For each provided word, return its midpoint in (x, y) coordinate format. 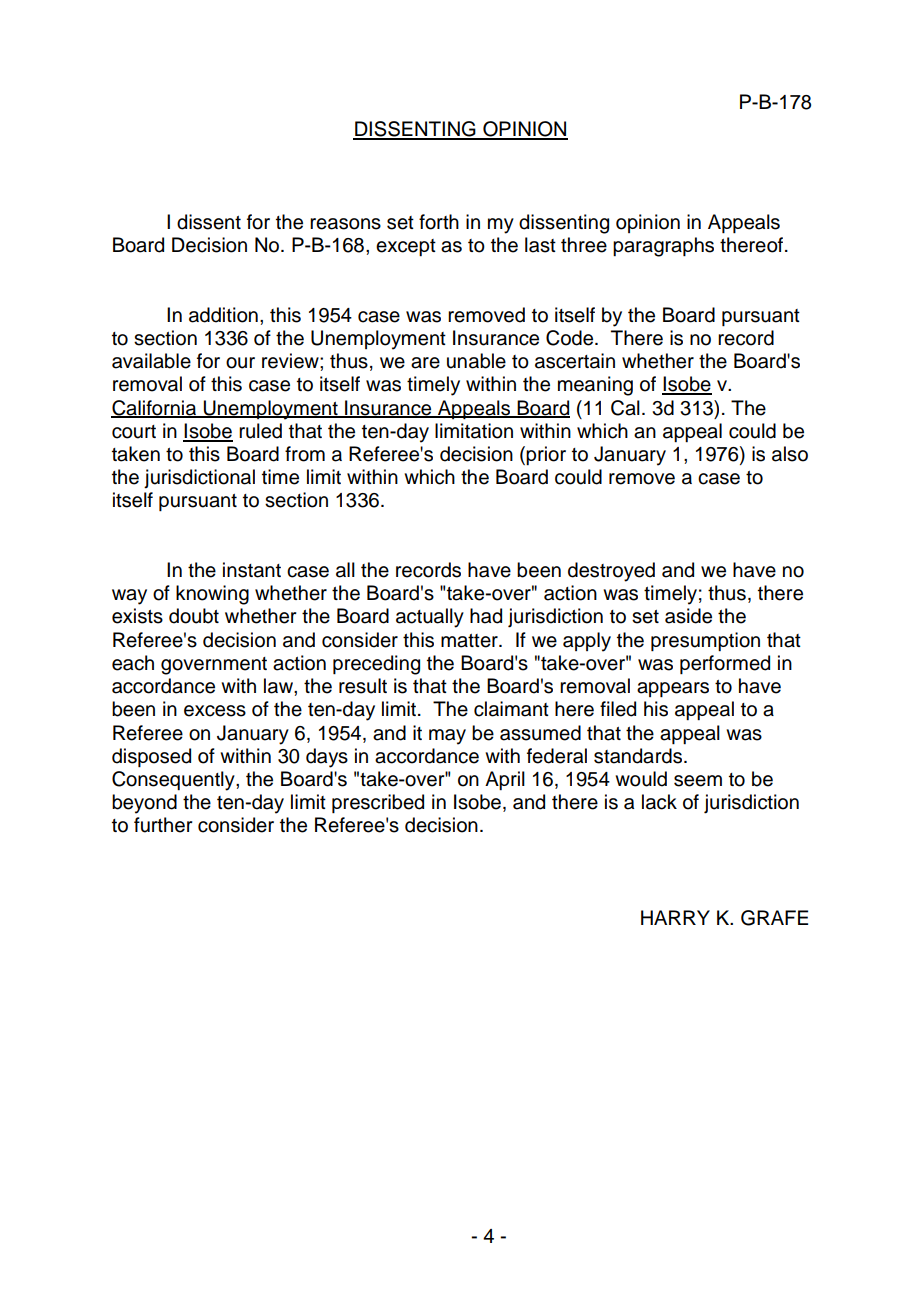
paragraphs (663, 247)
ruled (260, 431)
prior (546, 455)
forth (439, 222)
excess (215, 711)
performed (725, 664)
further (163, 825)
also (790, 454)
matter (470, 641)
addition (223, 315)
